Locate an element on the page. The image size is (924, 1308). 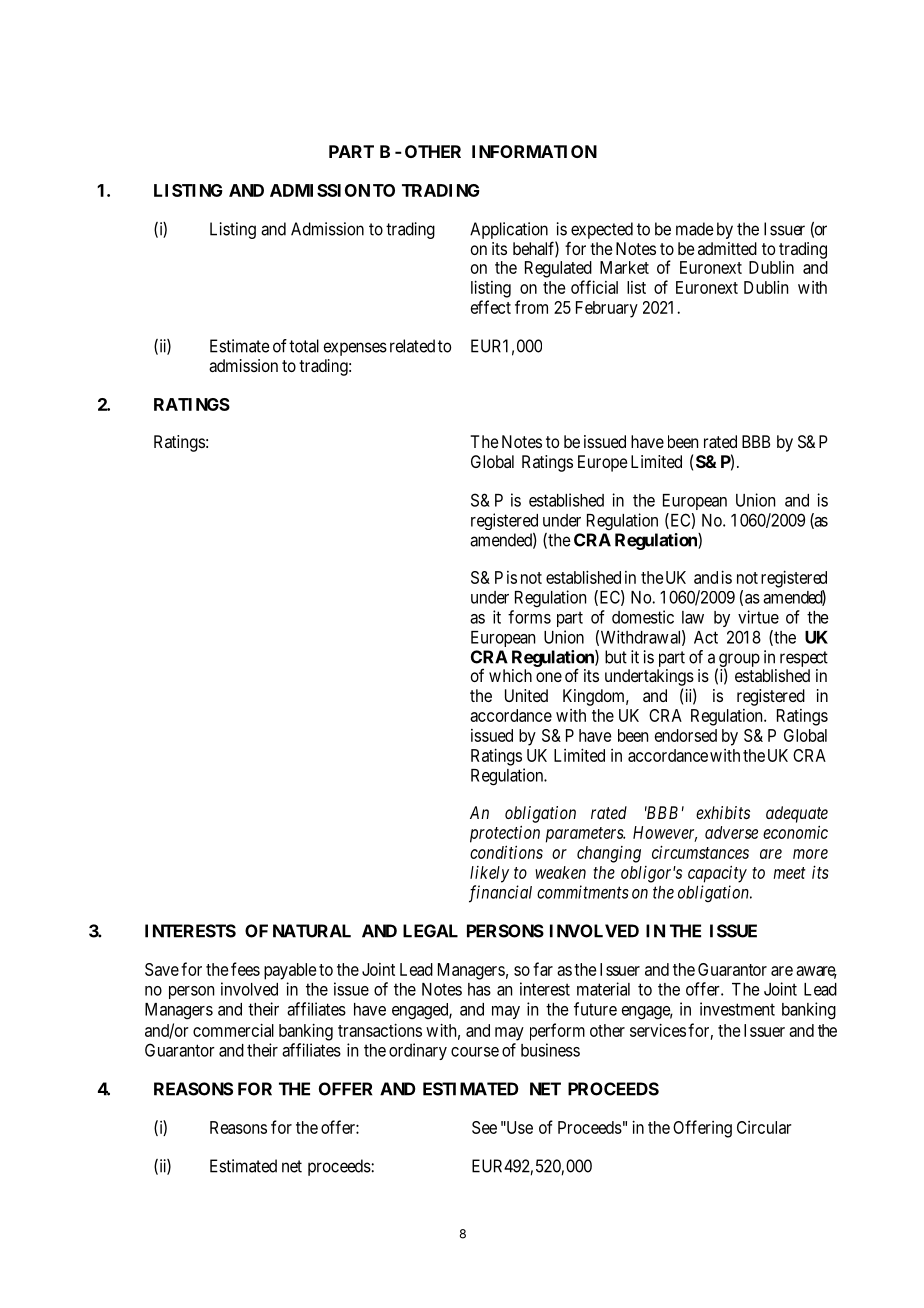
total is located at coordinates (304, 346).
